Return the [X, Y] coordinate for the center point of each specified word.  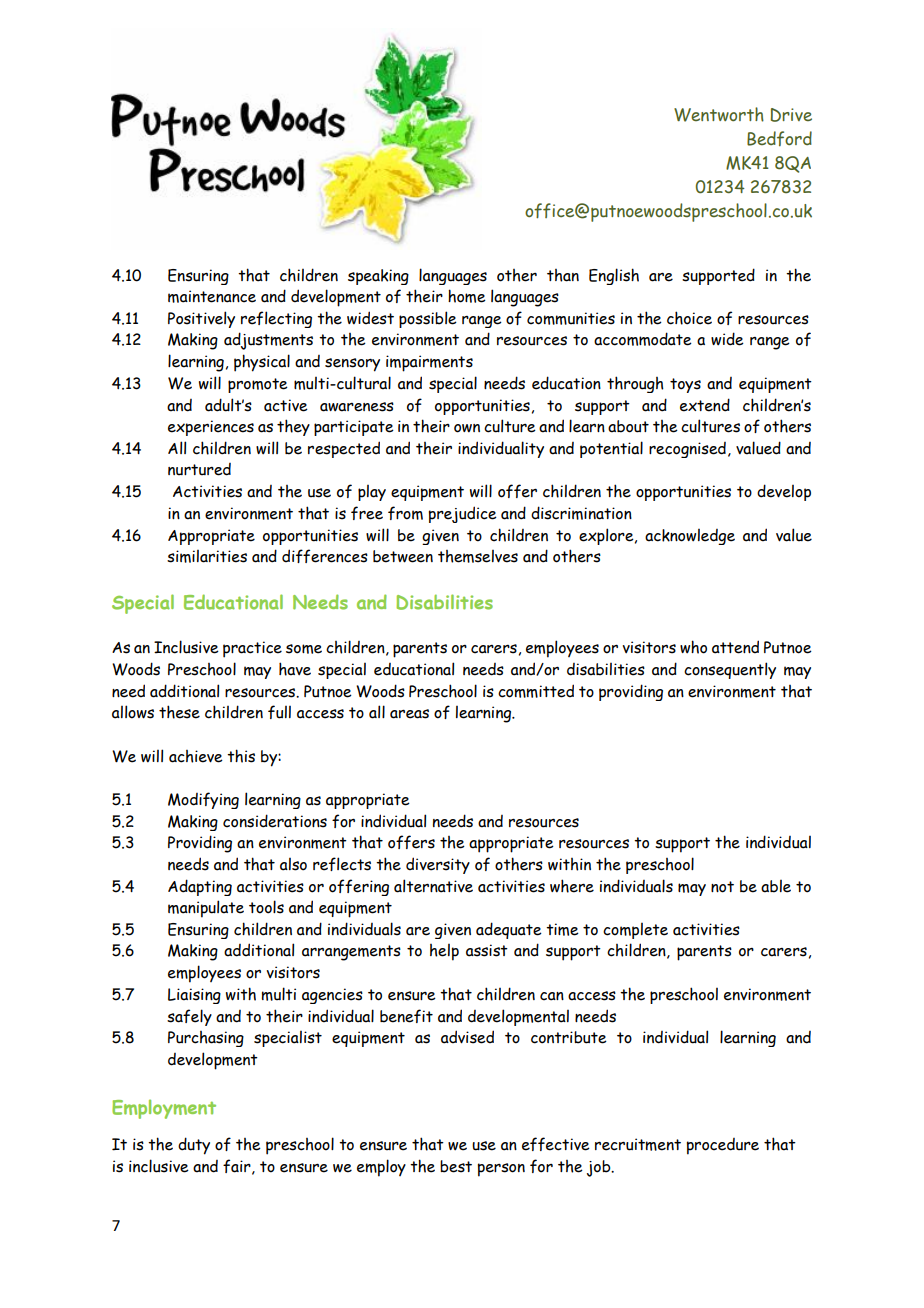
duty [194, 1146]
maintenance [212, 296]
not [722, 887]
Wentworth [719, 114]
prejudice [463, 514]
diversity [438, 865]
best [456, 1166]
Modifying [203, 800]
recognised [687, 450]
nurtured [199, 469]
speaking [378, 277]
